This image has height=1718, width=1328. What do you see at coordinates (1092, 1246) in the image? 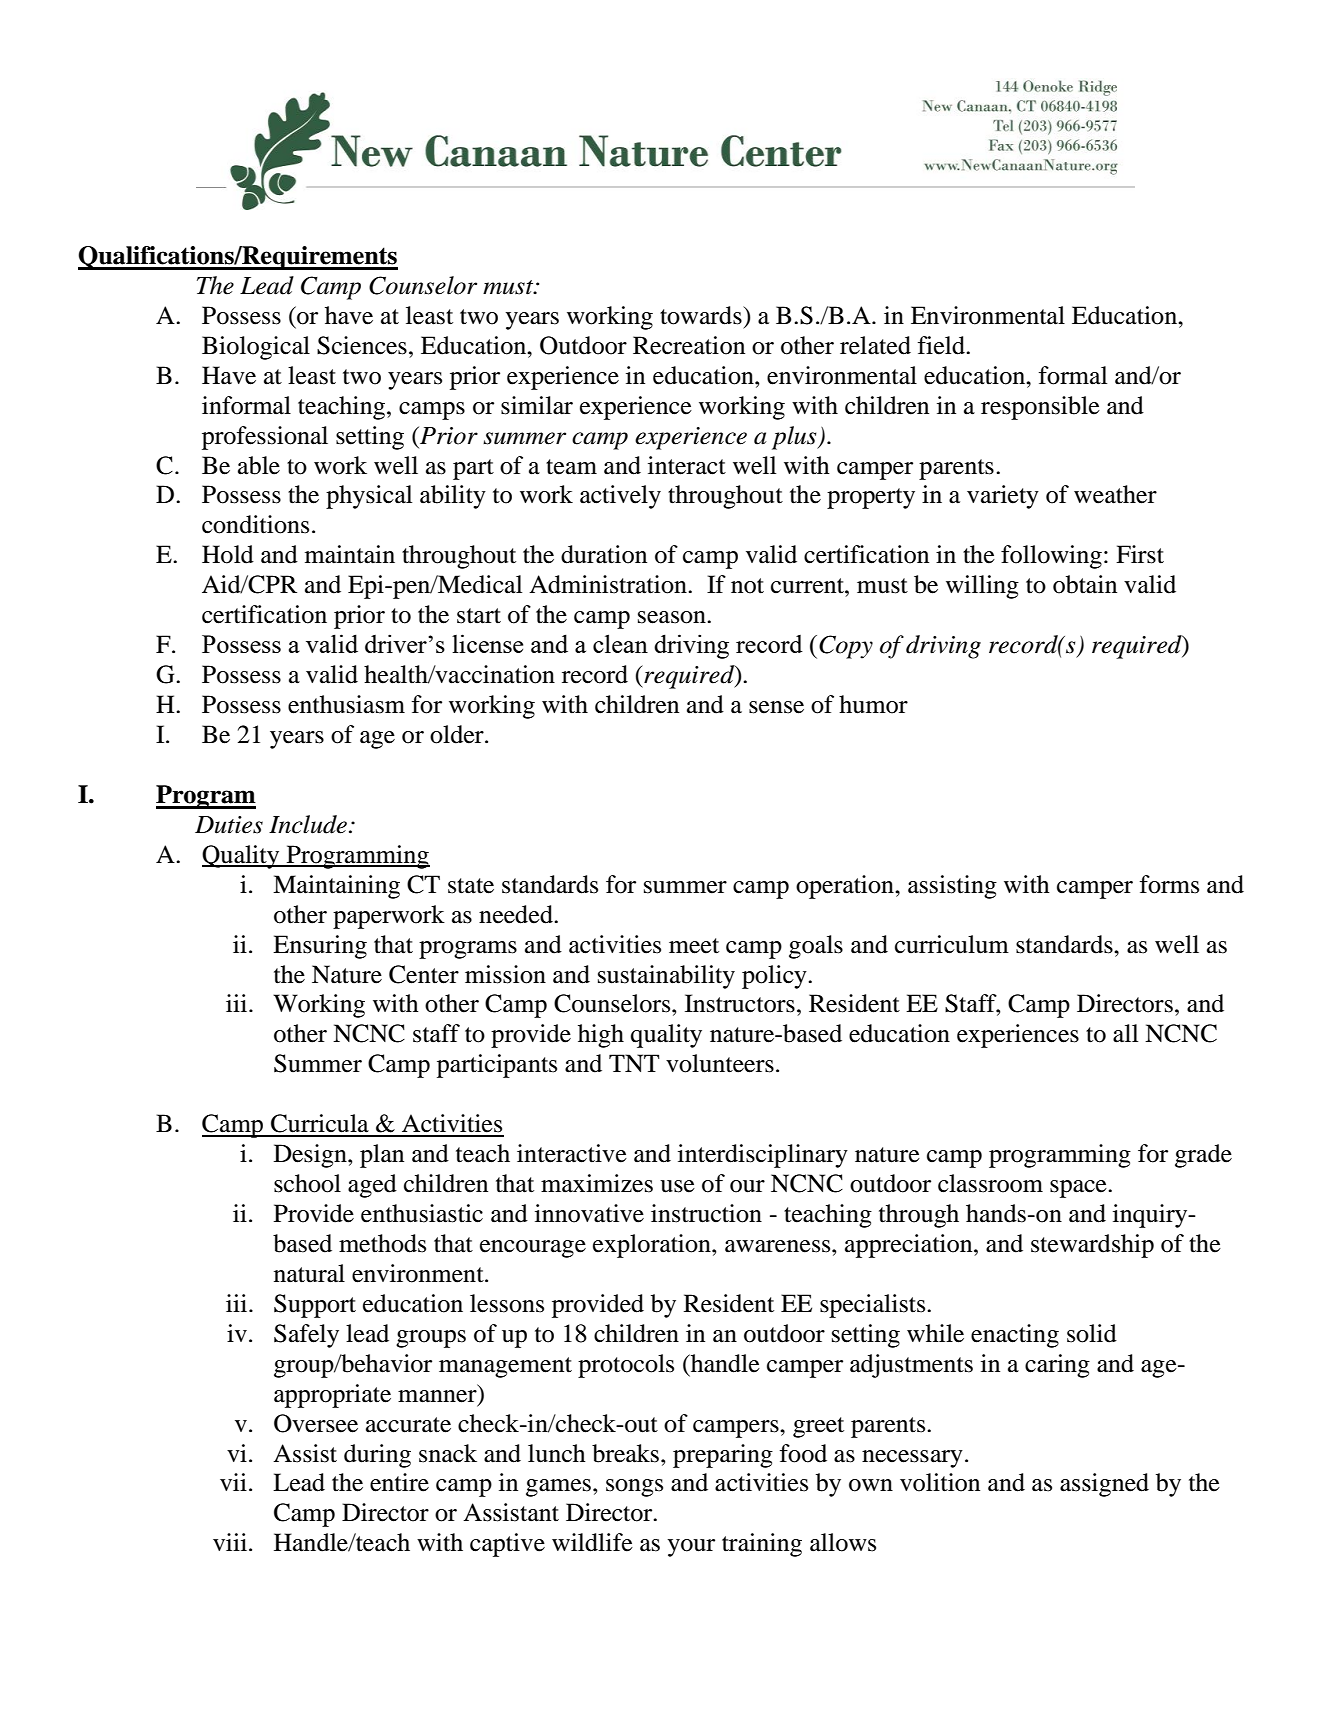
I see `stewardship` at bounding box center [1092, 1246].
